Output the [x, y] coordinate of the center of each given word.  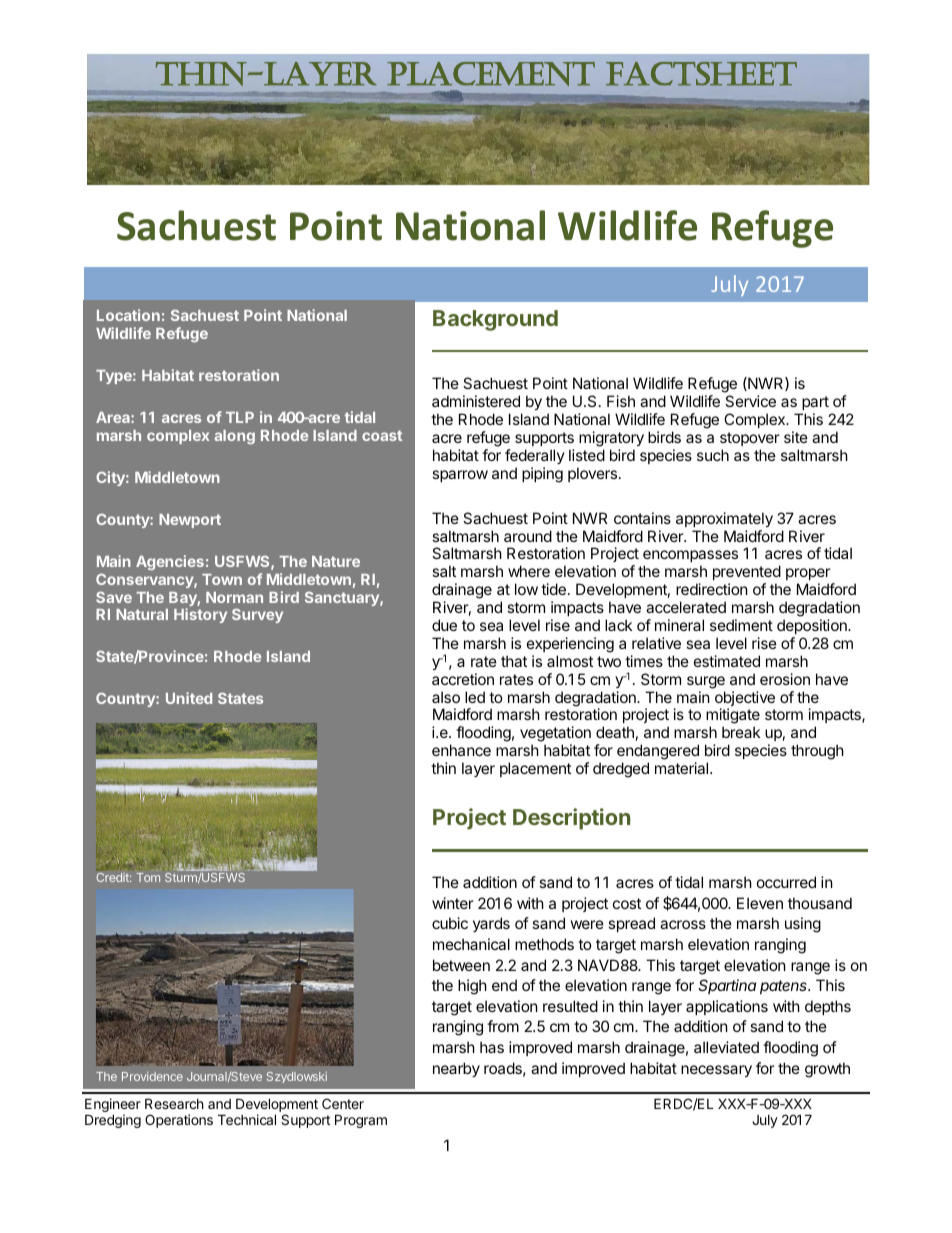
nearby [456, 1069]
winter [453, 903]
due [444, 625]
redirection [712, 589]
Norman [234, 597]
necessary [716, 1071]
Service [750, 401]
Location [128, 315]
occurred [786, 882]
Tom [148, 877]
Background [495, 320]
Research [174, 1103]
